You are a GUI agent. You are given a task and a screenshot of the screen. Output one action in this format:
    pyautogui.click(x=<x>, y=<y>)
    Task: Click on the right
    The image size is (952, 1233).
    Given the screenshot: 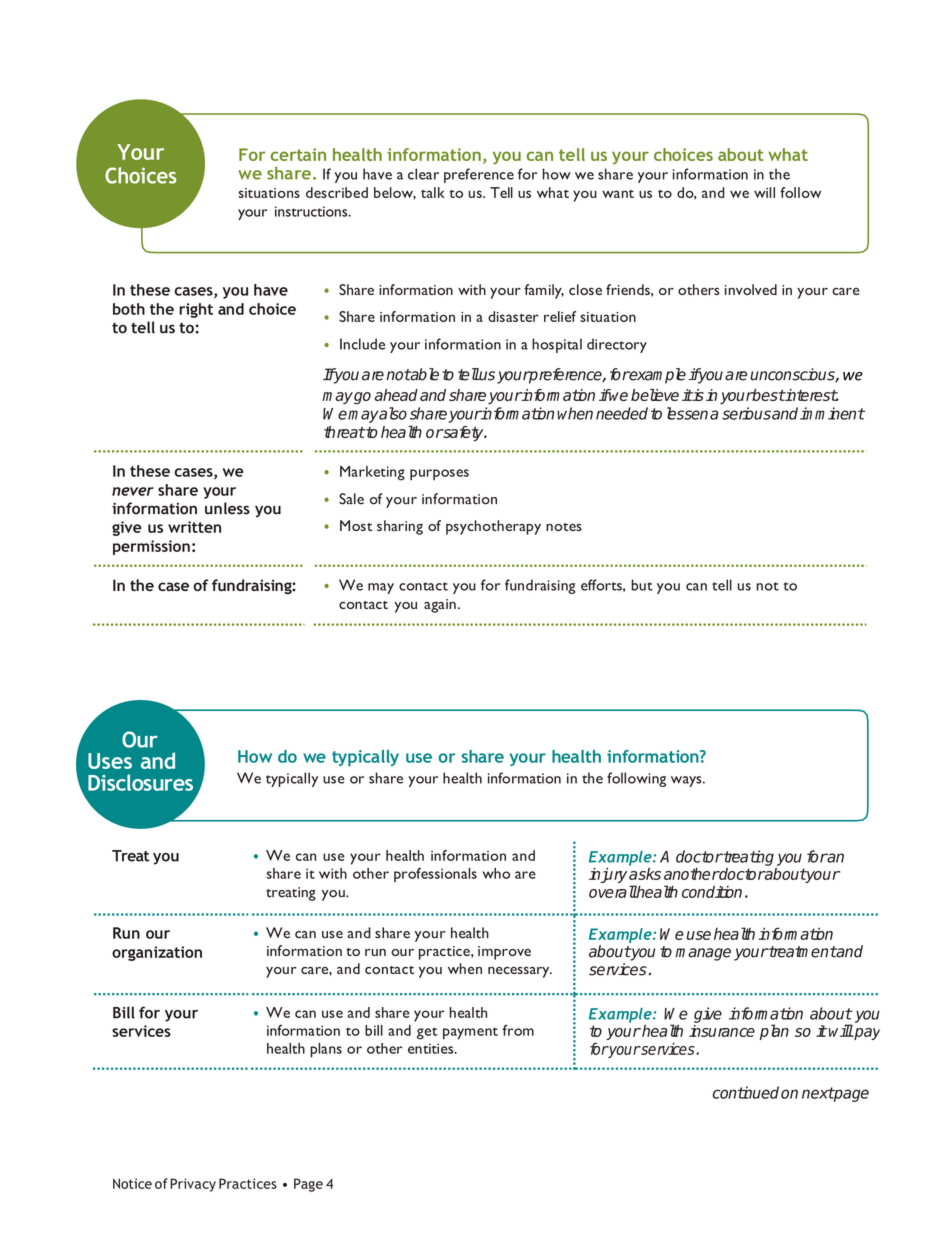 What is the action you would take?
    pyautogui.click(x=196, y=310)
